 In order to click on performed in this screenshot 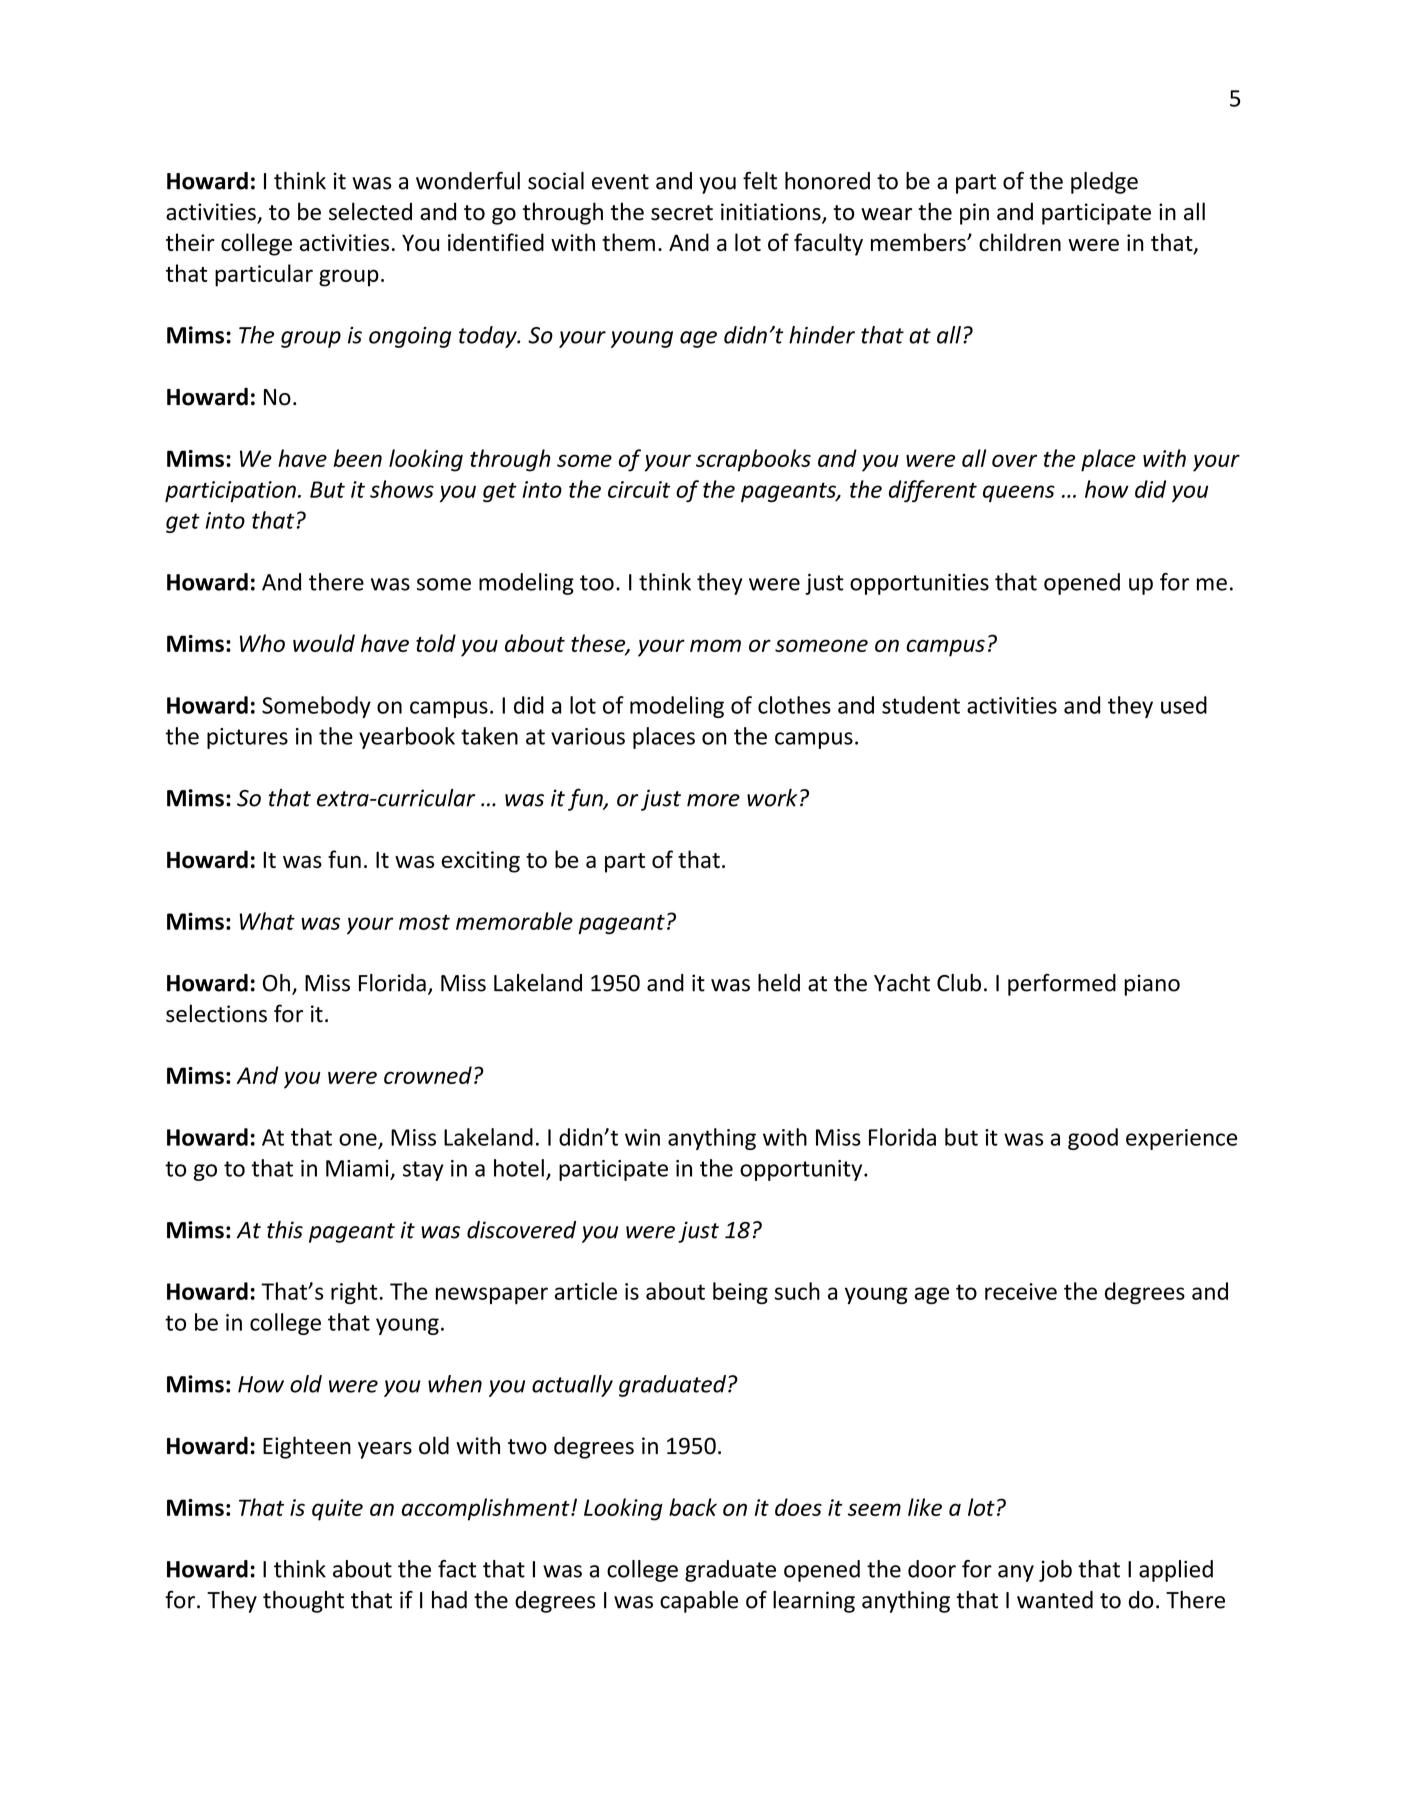, I will do `click(1062, 984)`.
